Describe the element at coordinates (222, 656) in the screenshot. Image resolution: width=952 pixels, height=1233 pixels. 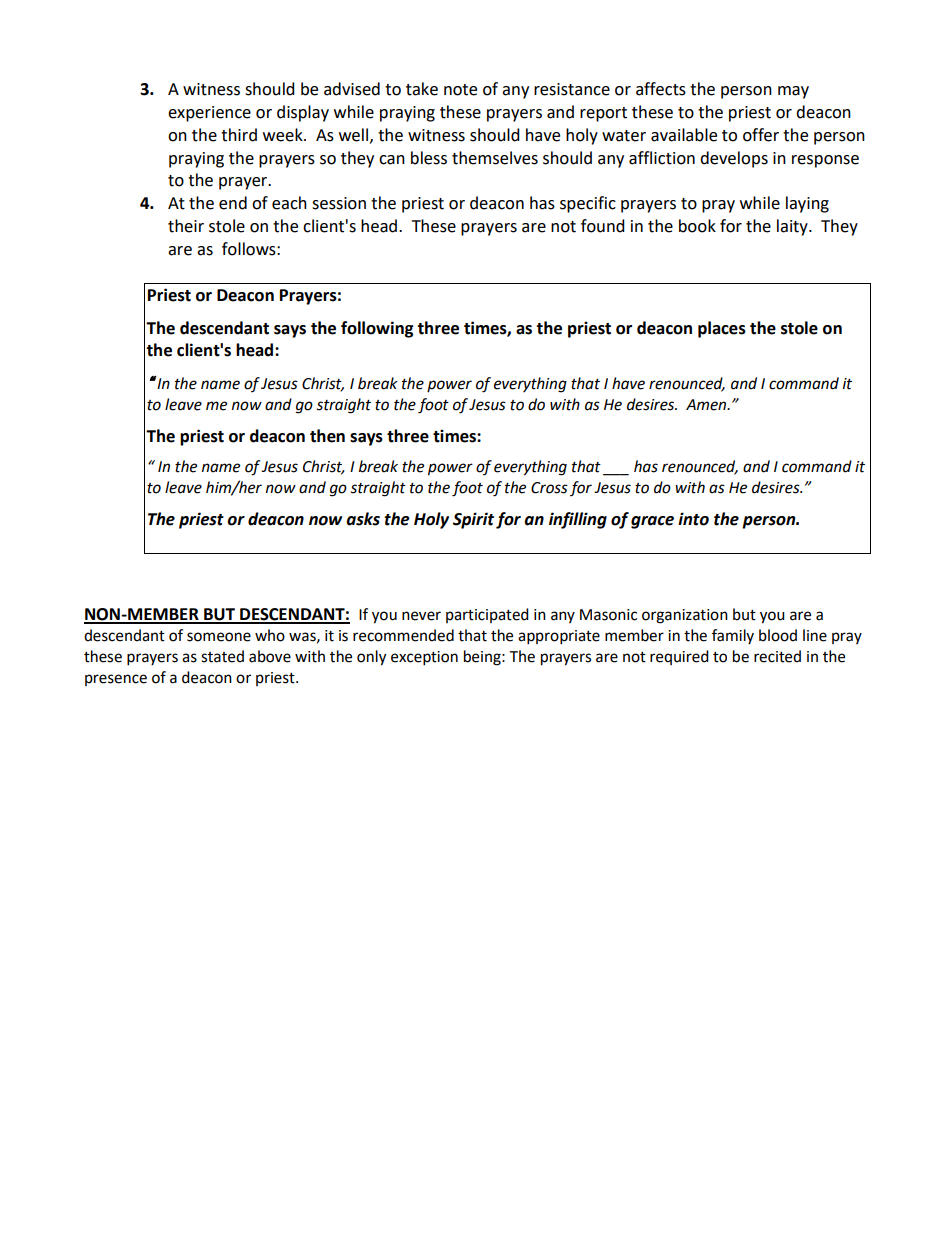
I see `stated` at that location.
